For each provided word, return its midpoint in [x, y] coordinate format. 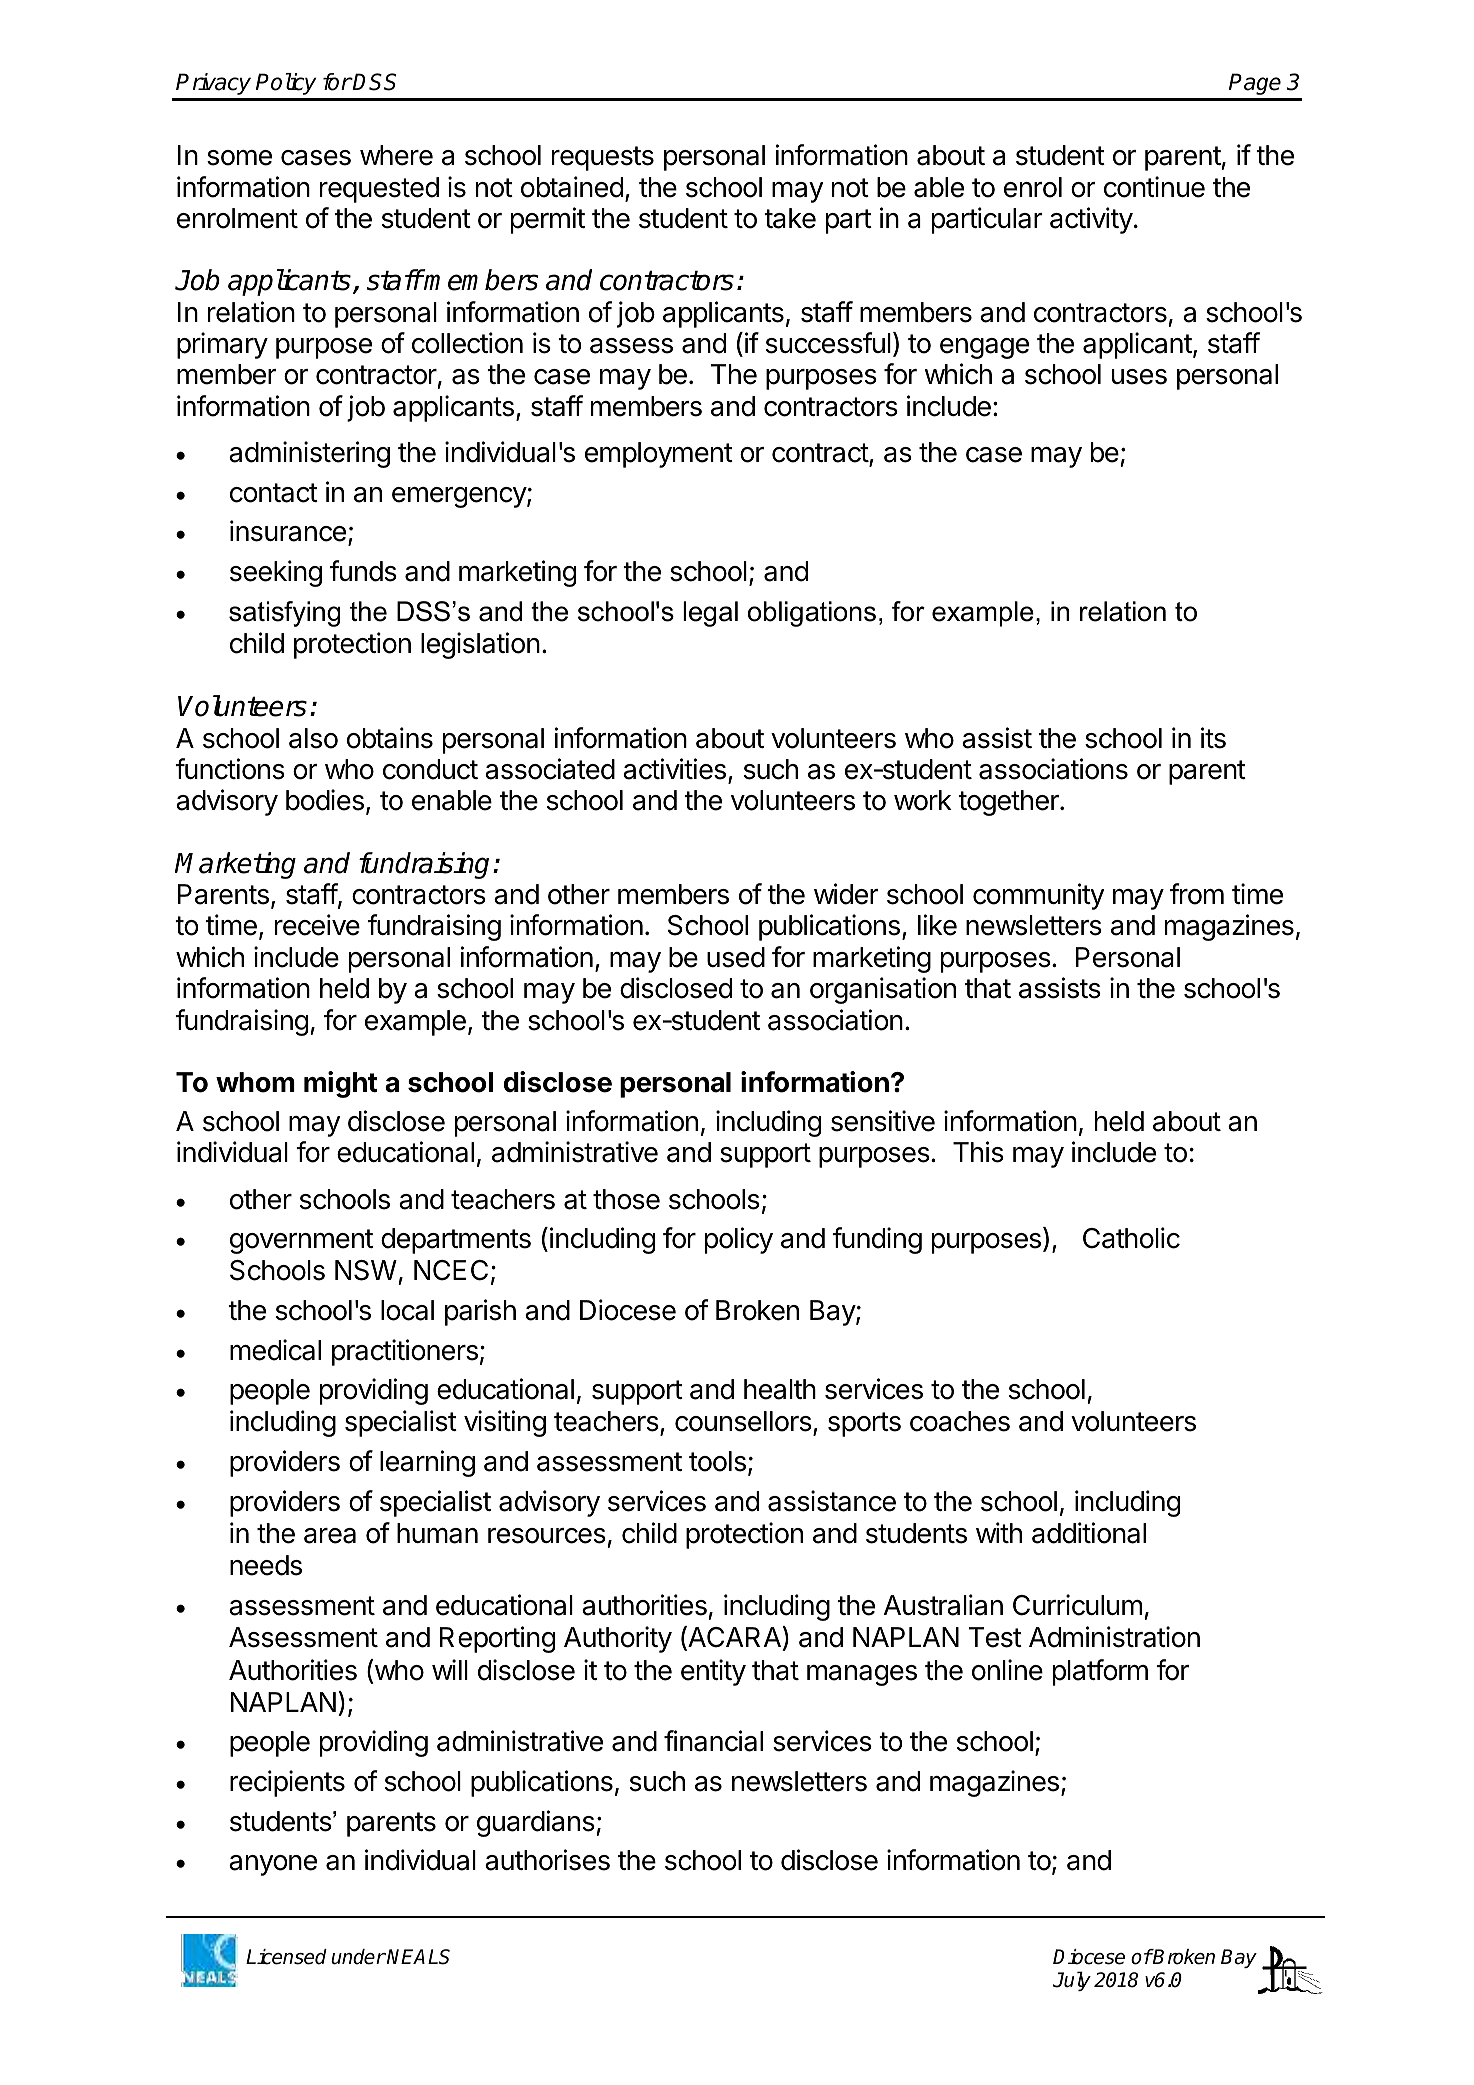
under [358, 1957]
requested [379, 190]
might [340, 1084]
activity [1091, 220]
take [790, 218]
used [736, 957]
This [978, 1152]
